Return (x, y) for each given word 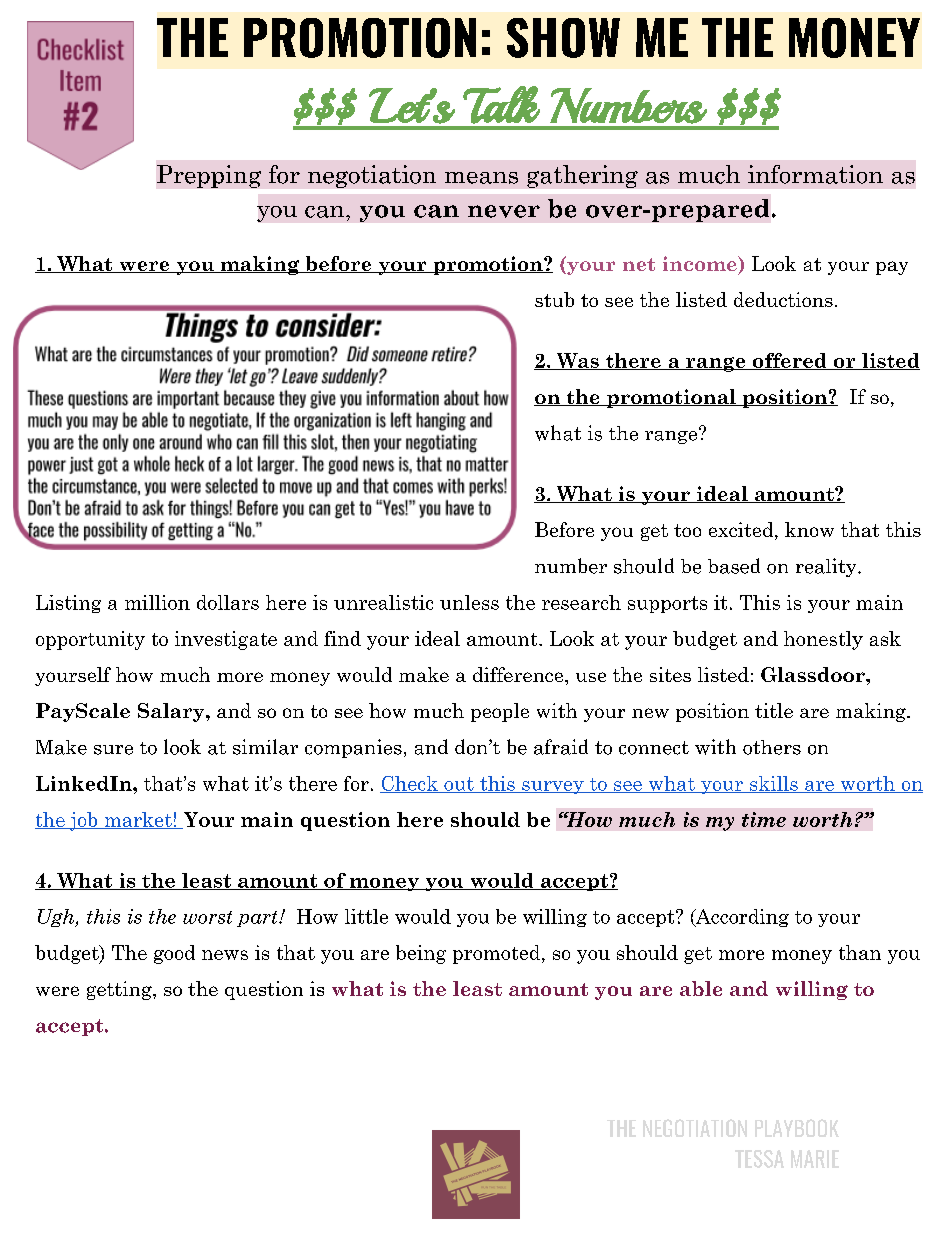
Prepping (209, 176)
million (157, 602)
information (815, 174)
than (860, 952)
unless (469, 602)
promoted (498, 954)
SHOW (563, 38)
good (174, 954)
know (809, 529)
